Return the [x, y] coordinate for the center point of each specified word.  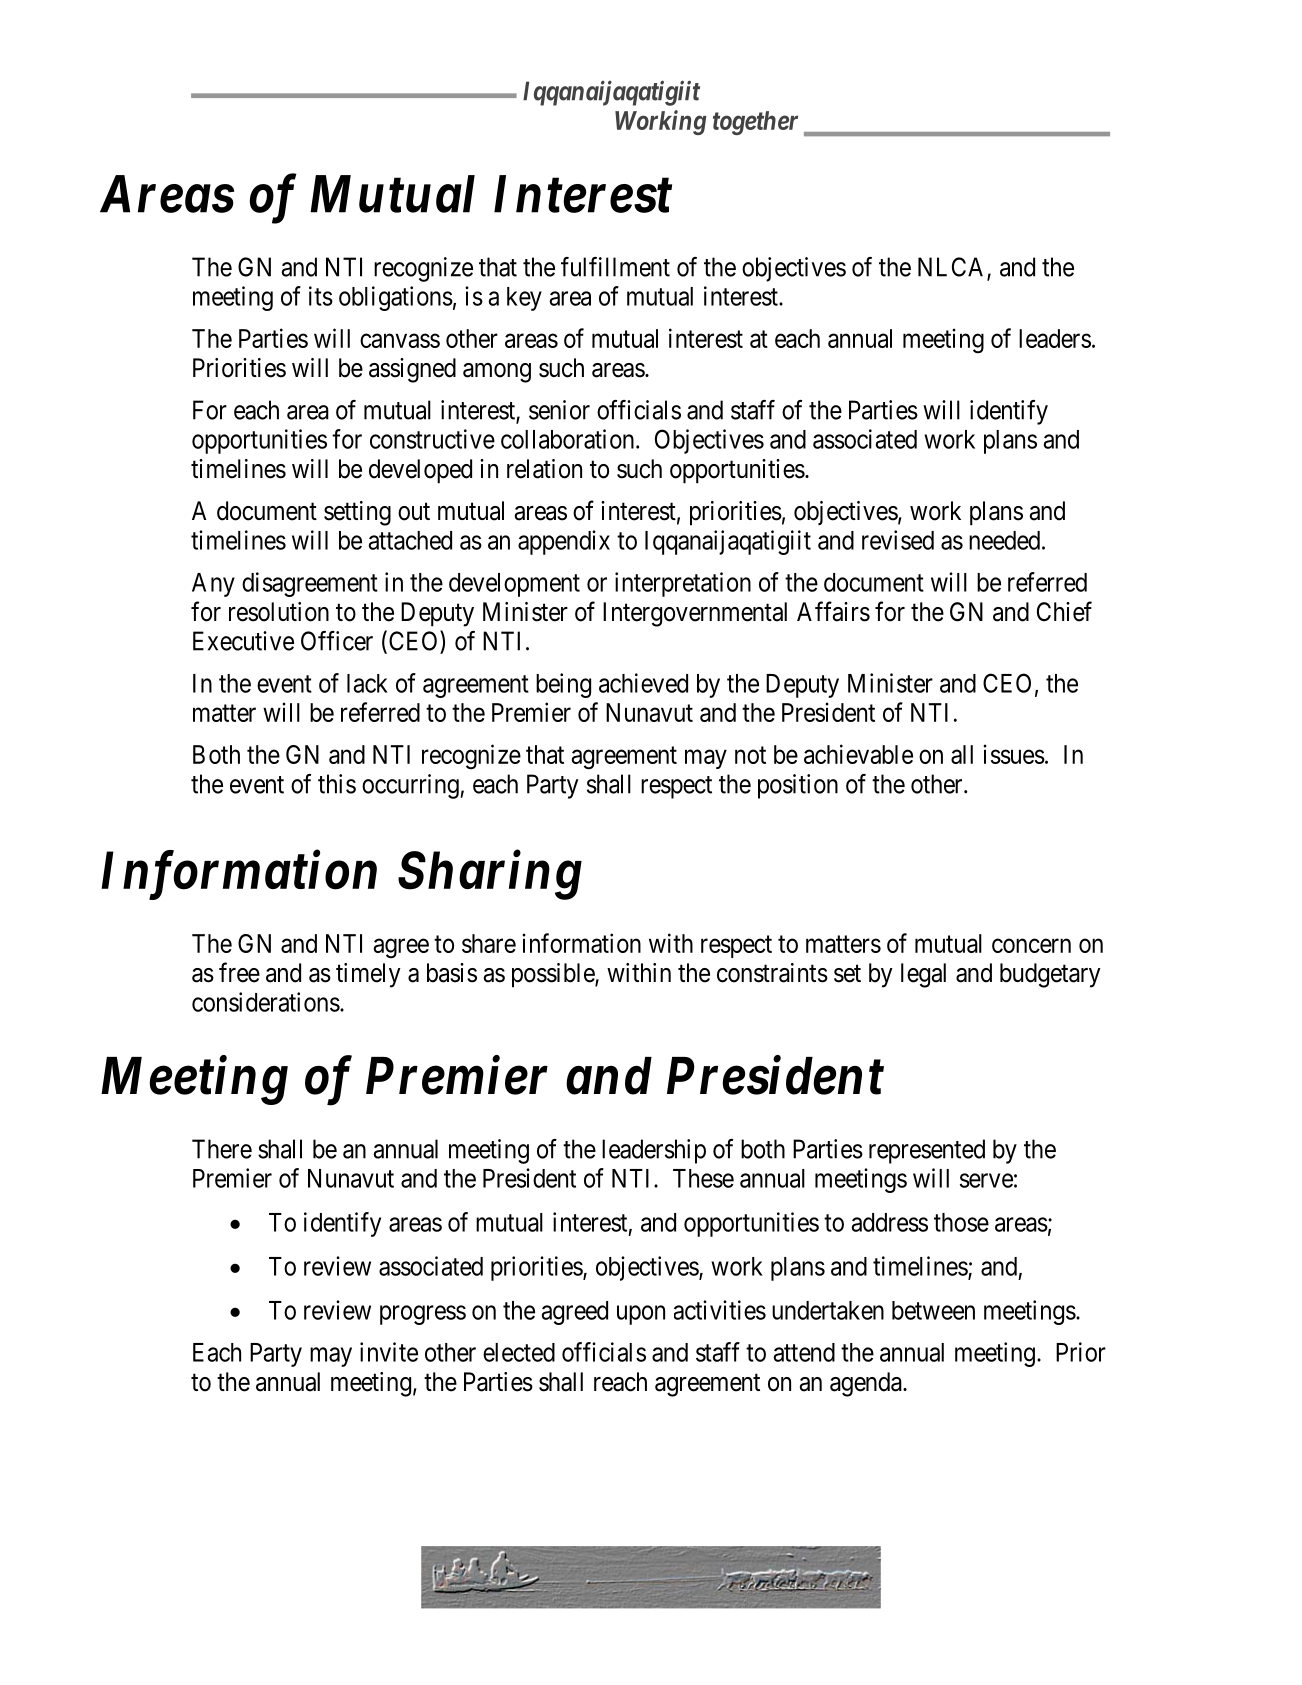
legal [923, 975]
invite [389, 1352]
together [755, 123]
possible [554, 975]
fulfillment [615, 267]
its [321, 296]
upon [641, 1315]
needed [1006, 540]
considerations [266, 1002]
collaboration [569, 439]
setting [357, 513]
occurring [411, 786]
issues [1014, 754]
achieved [643, 683]
